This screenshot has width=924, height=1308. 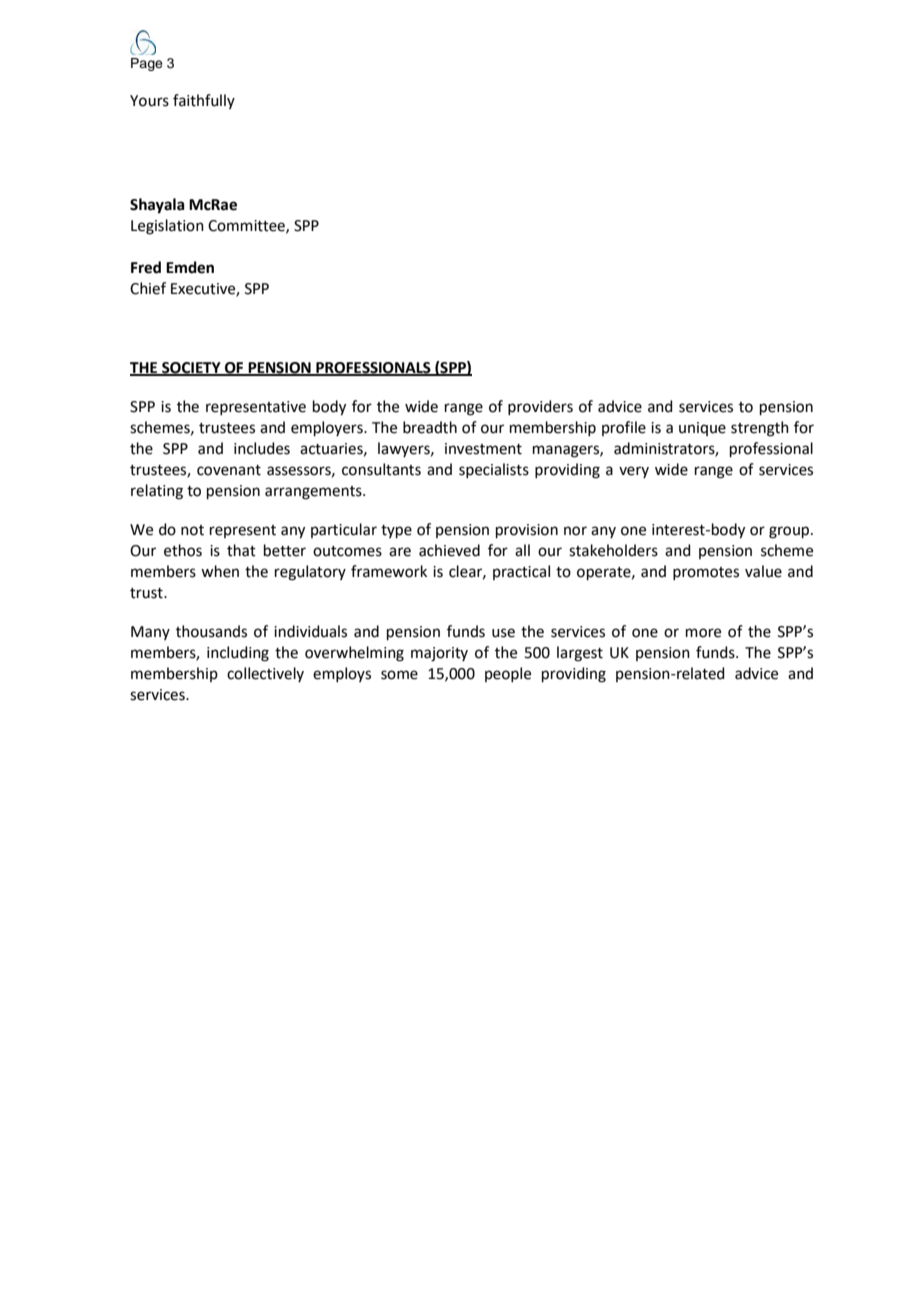 I want to click on providers, so click(x=540, y=407).
